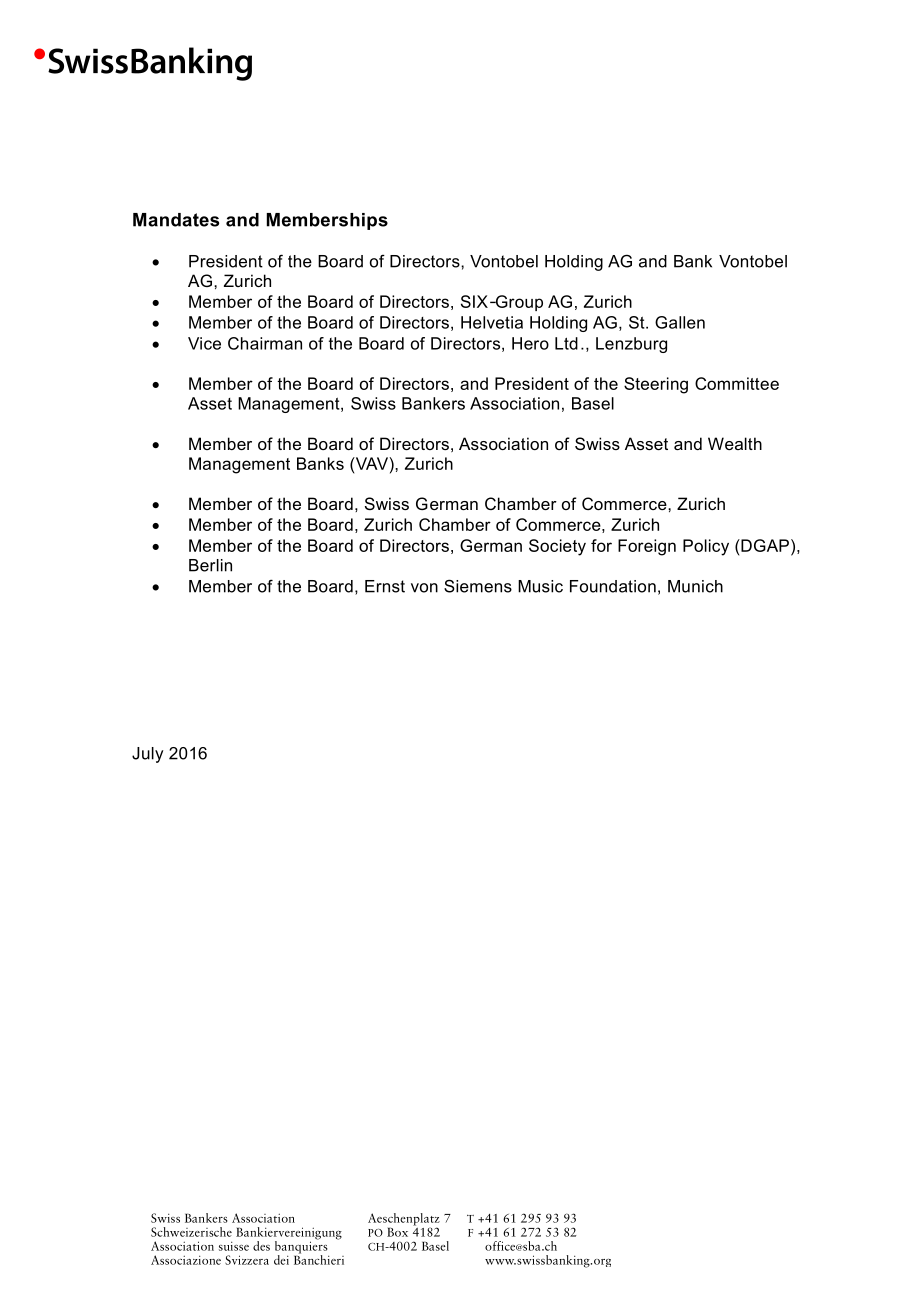  I want to click on des, so click(261, 1246).
